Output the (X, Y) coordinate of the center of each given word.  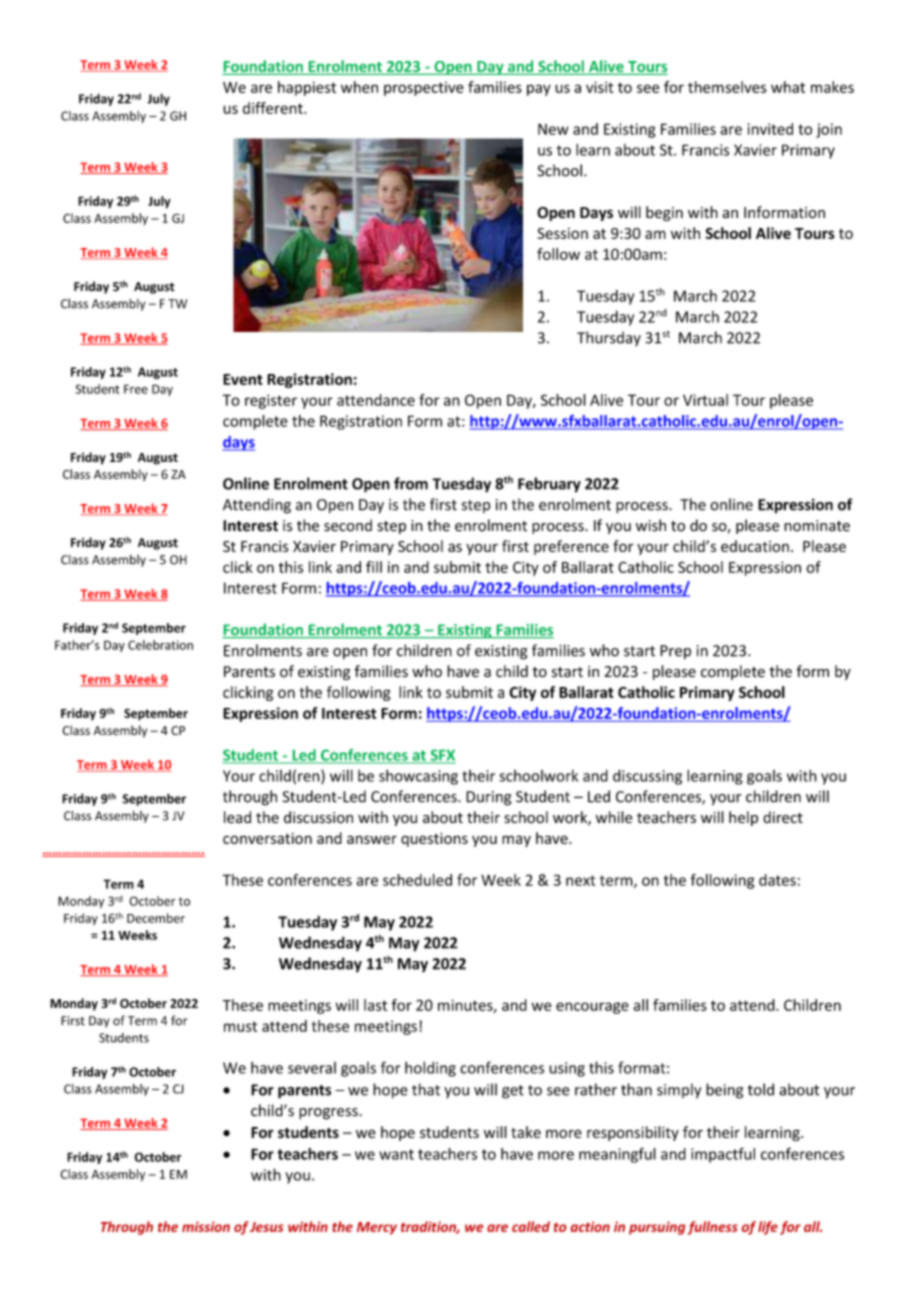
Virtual (705, 400)
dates (777, 880)
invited (770, 129)
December (156, 918)
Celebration (160, 645)
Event (243, 379)
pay (539, 90)
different (274, 108)
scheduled (417, 880)
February (549, 485)
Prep (675, 652)
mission (206, 1226)
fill (374, 567)
